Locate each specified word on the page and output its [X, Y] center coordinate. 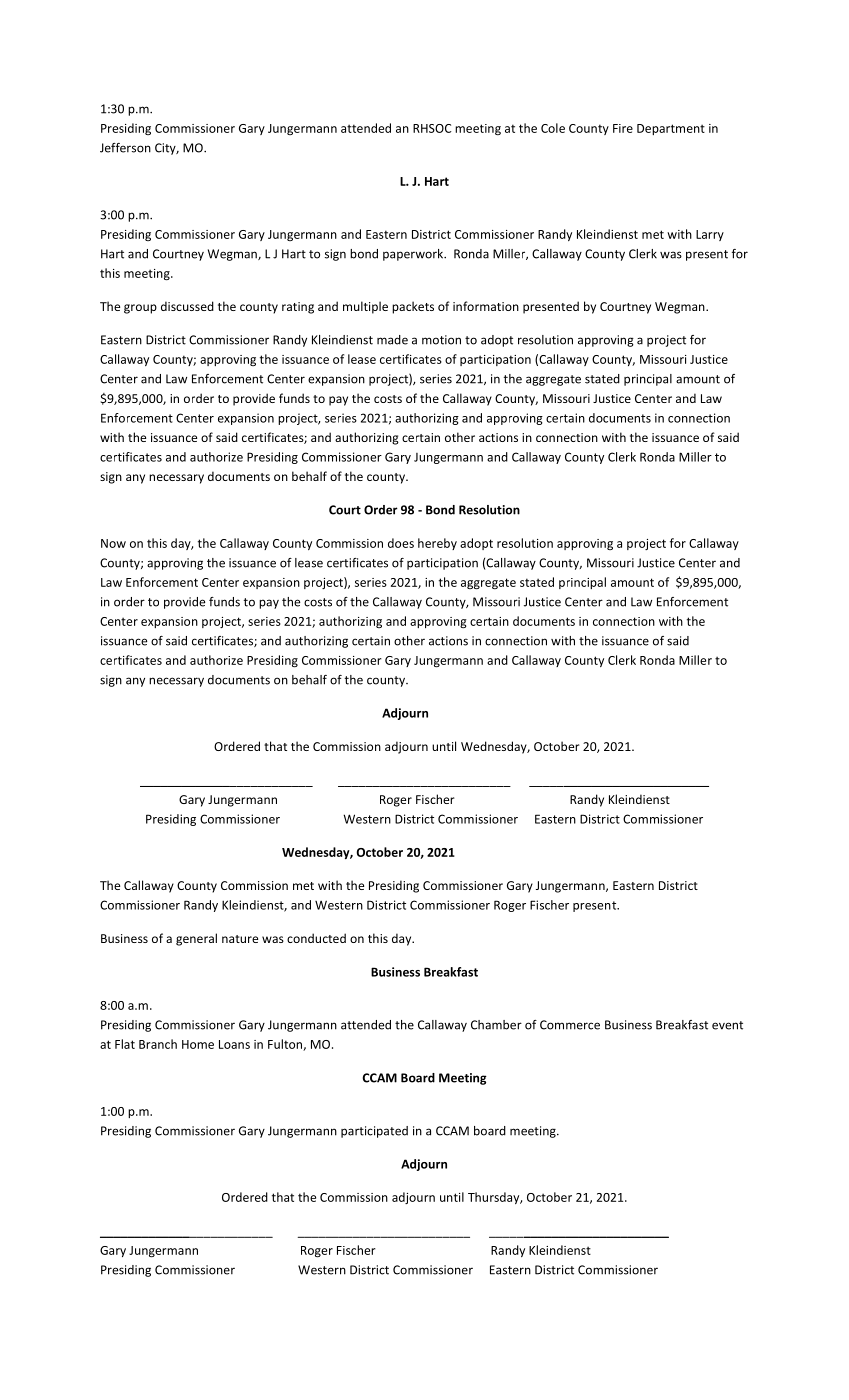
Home [198, 1044]
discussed [187, 306]
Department [671, 129]
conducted [316, 938]
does [401, 543]
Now [113, 543]
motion [441, 340]
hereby [437, 544]
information [486, 306]
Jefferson [125, 148]
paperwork [414, 255]
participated [374, 1132]
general [196, 939]
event [727, 1025]
